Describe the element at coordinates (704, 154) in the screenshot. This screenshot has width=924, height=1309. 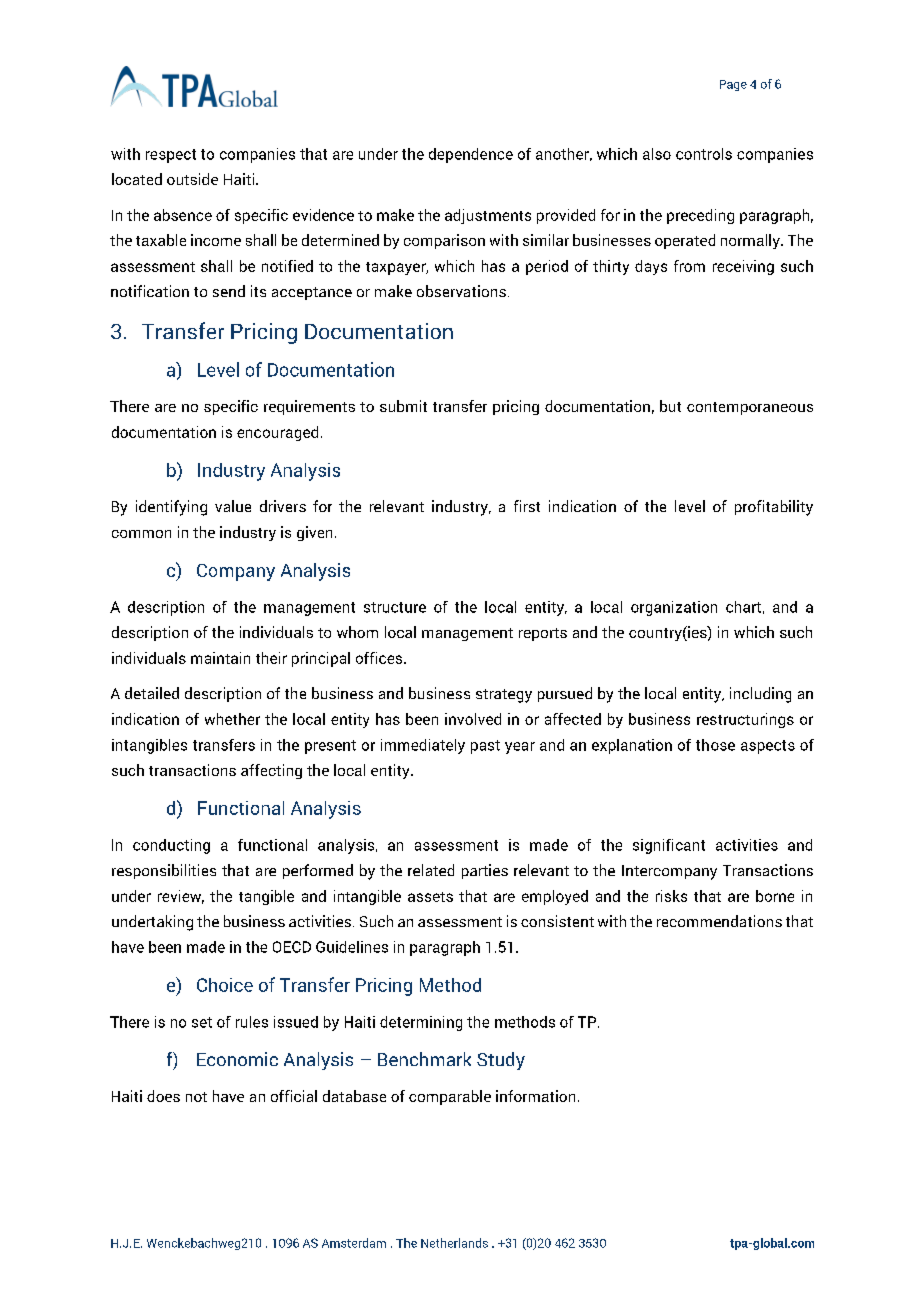
I see `controls` at that location.
